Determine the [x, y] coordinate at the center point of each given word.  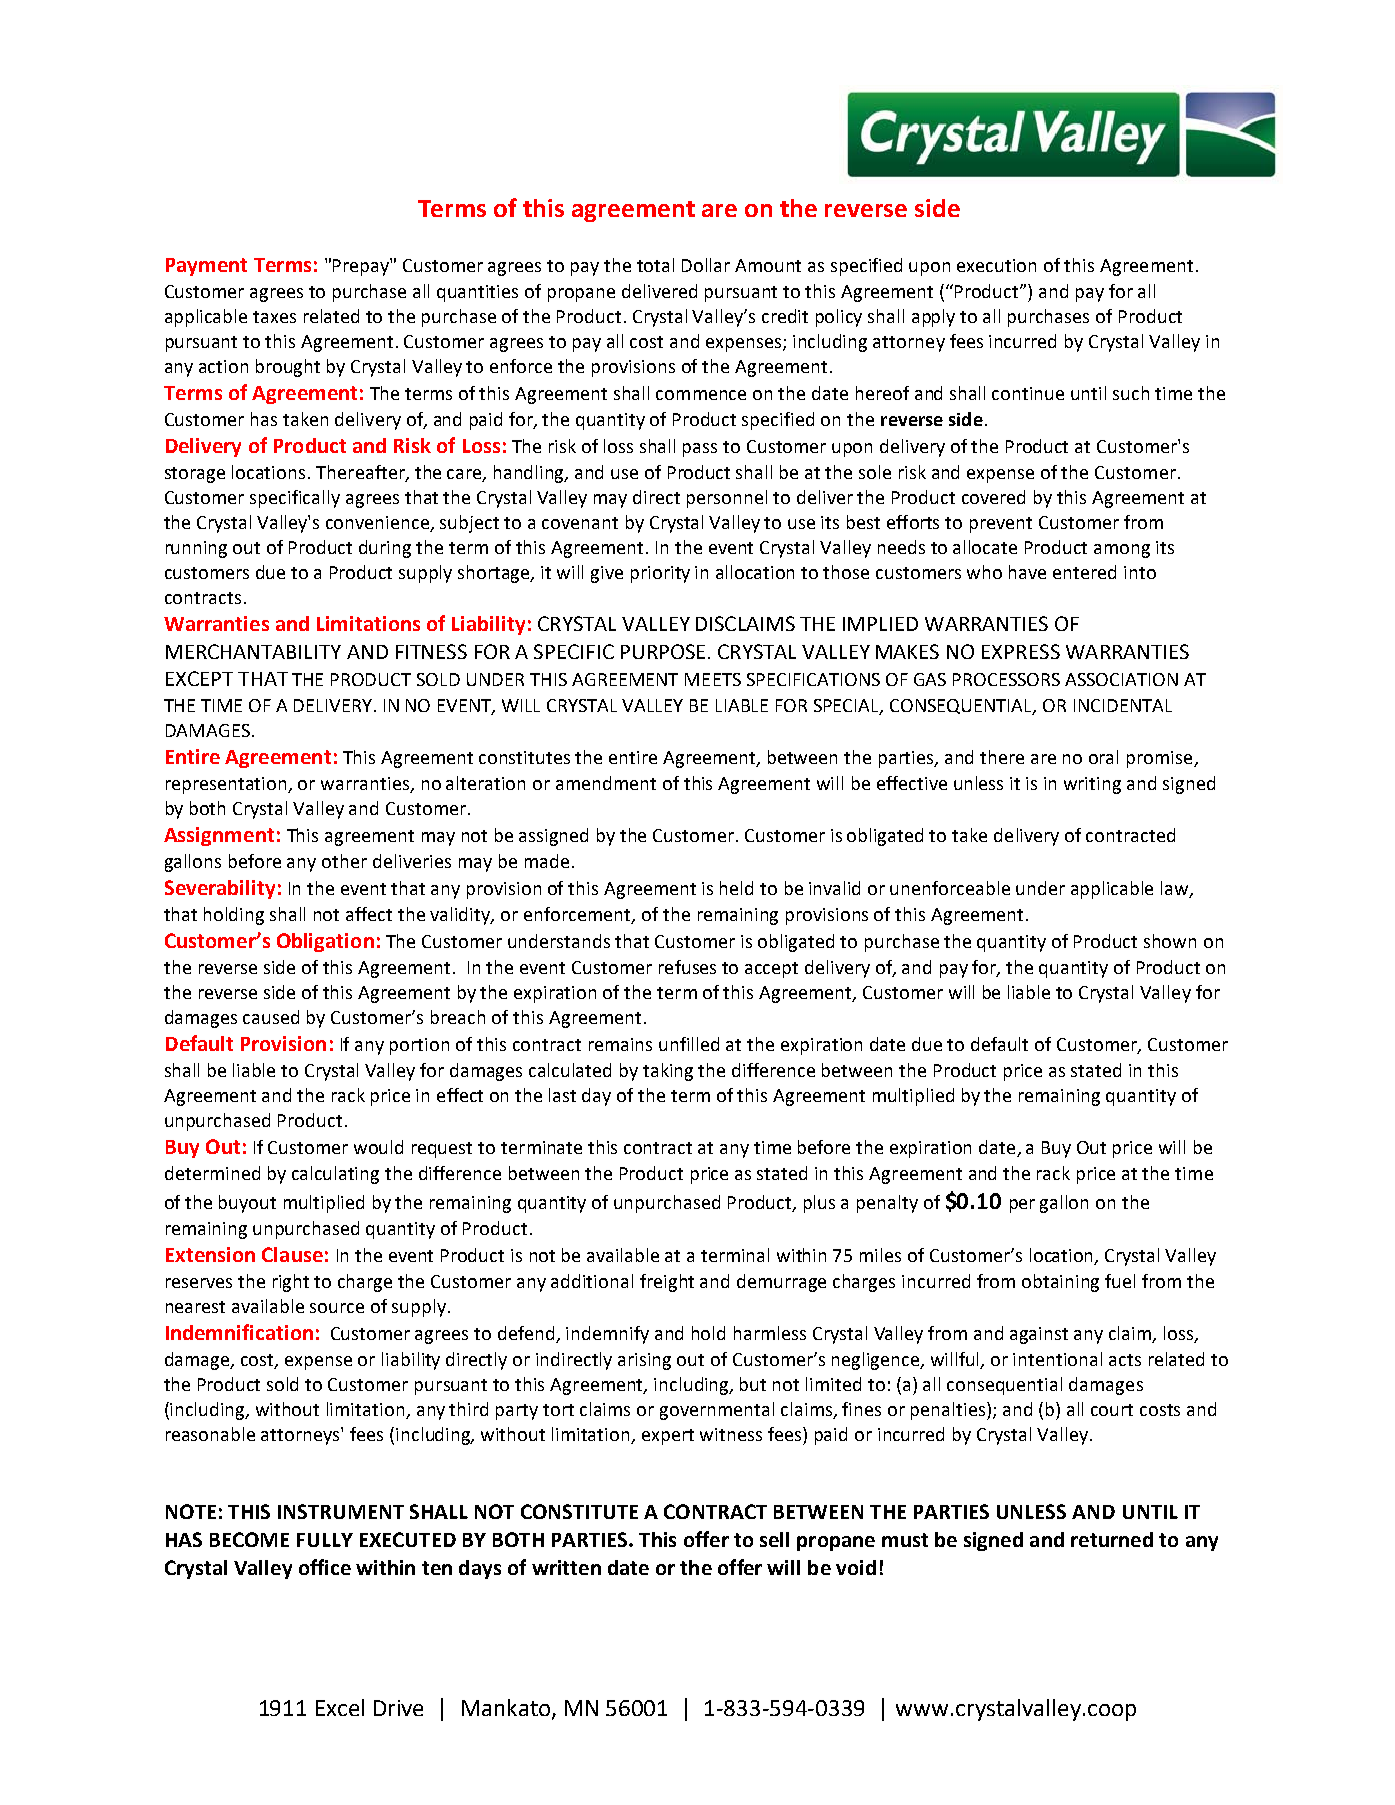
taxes [274, 317]
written [566, 1567]
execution [996, 265]
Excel [340, 1707]
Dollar [706, 265]
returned [1112, 1539]
